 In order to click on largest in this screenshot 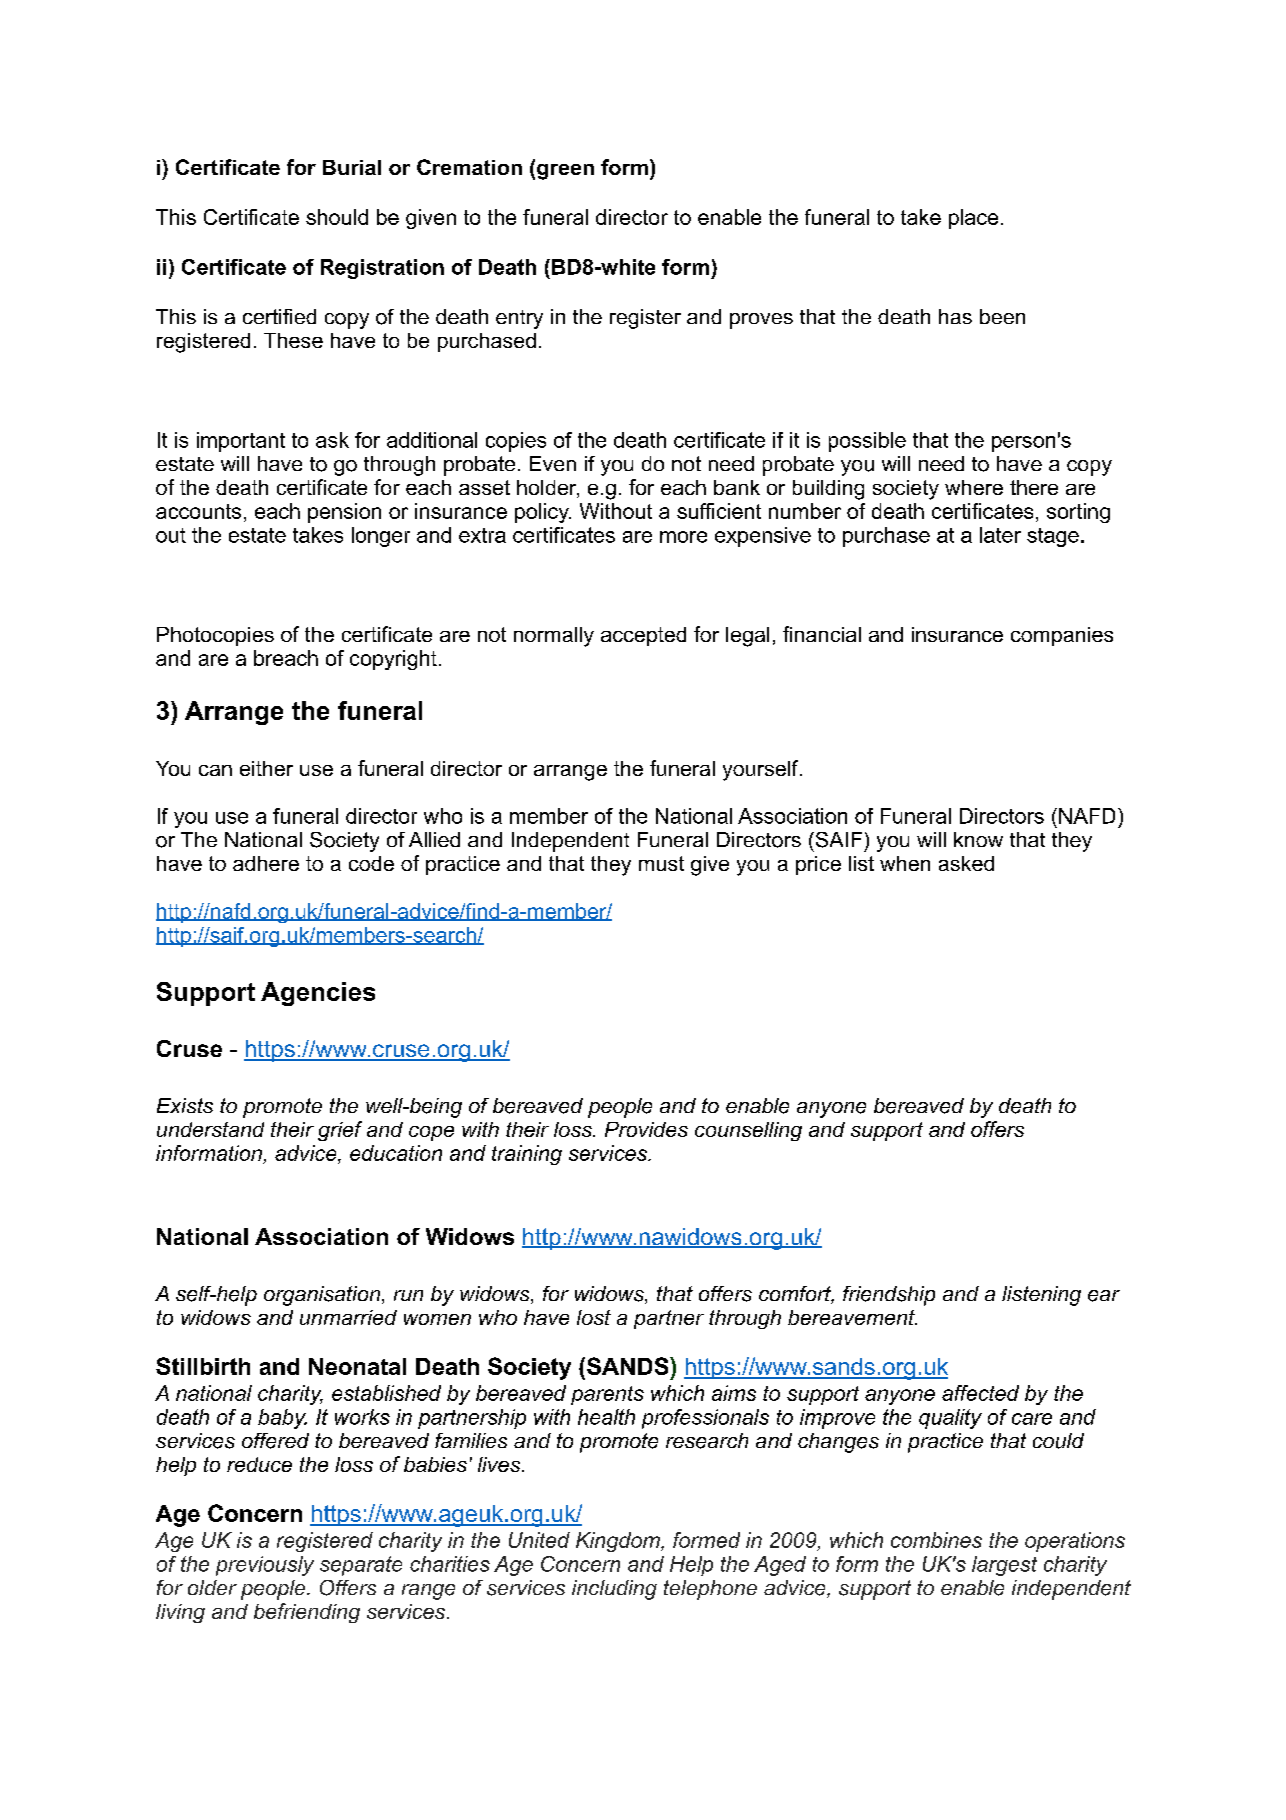, I will do `click(1004, 1566)`.
